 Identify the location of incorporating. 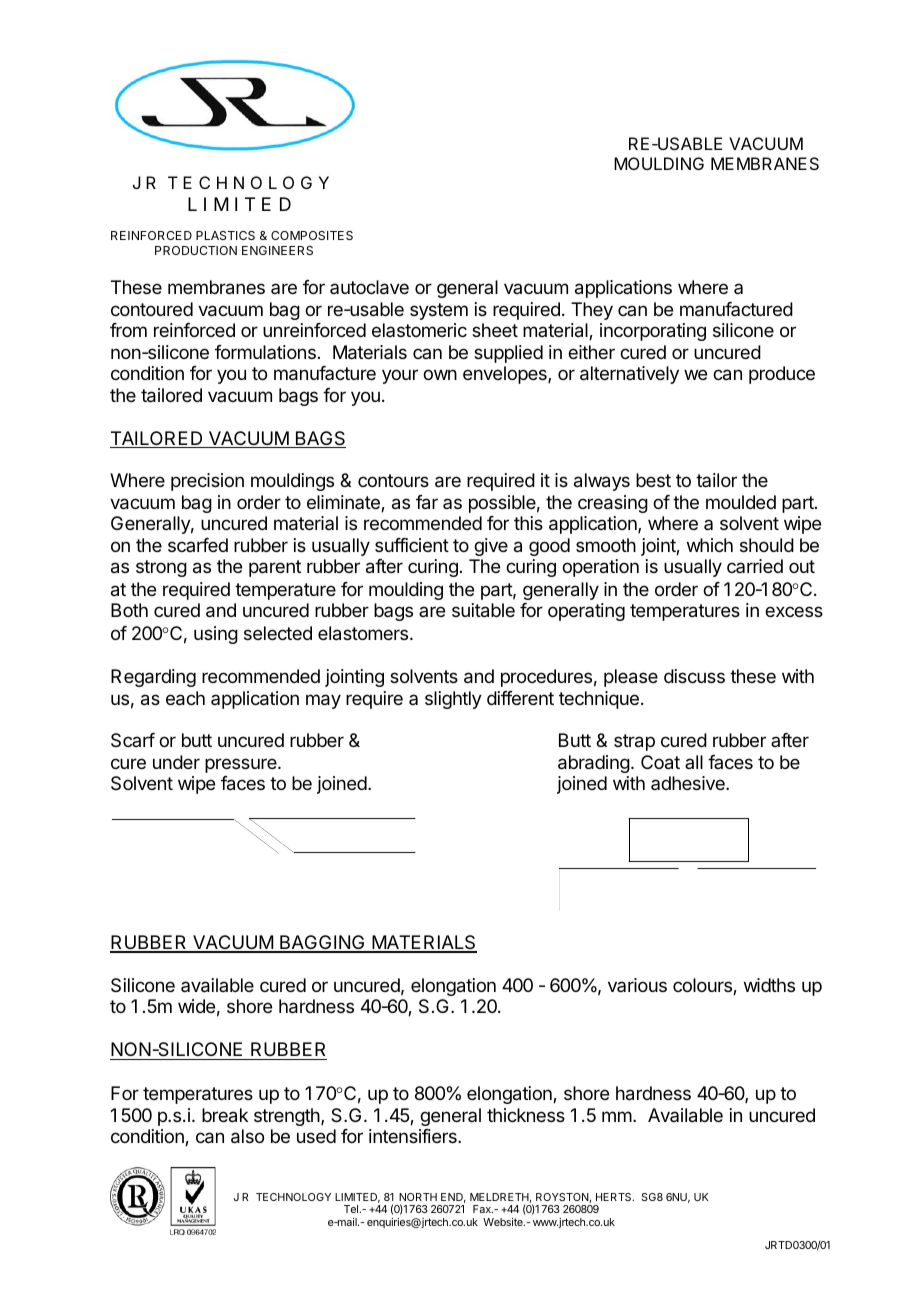
(653, 332).
